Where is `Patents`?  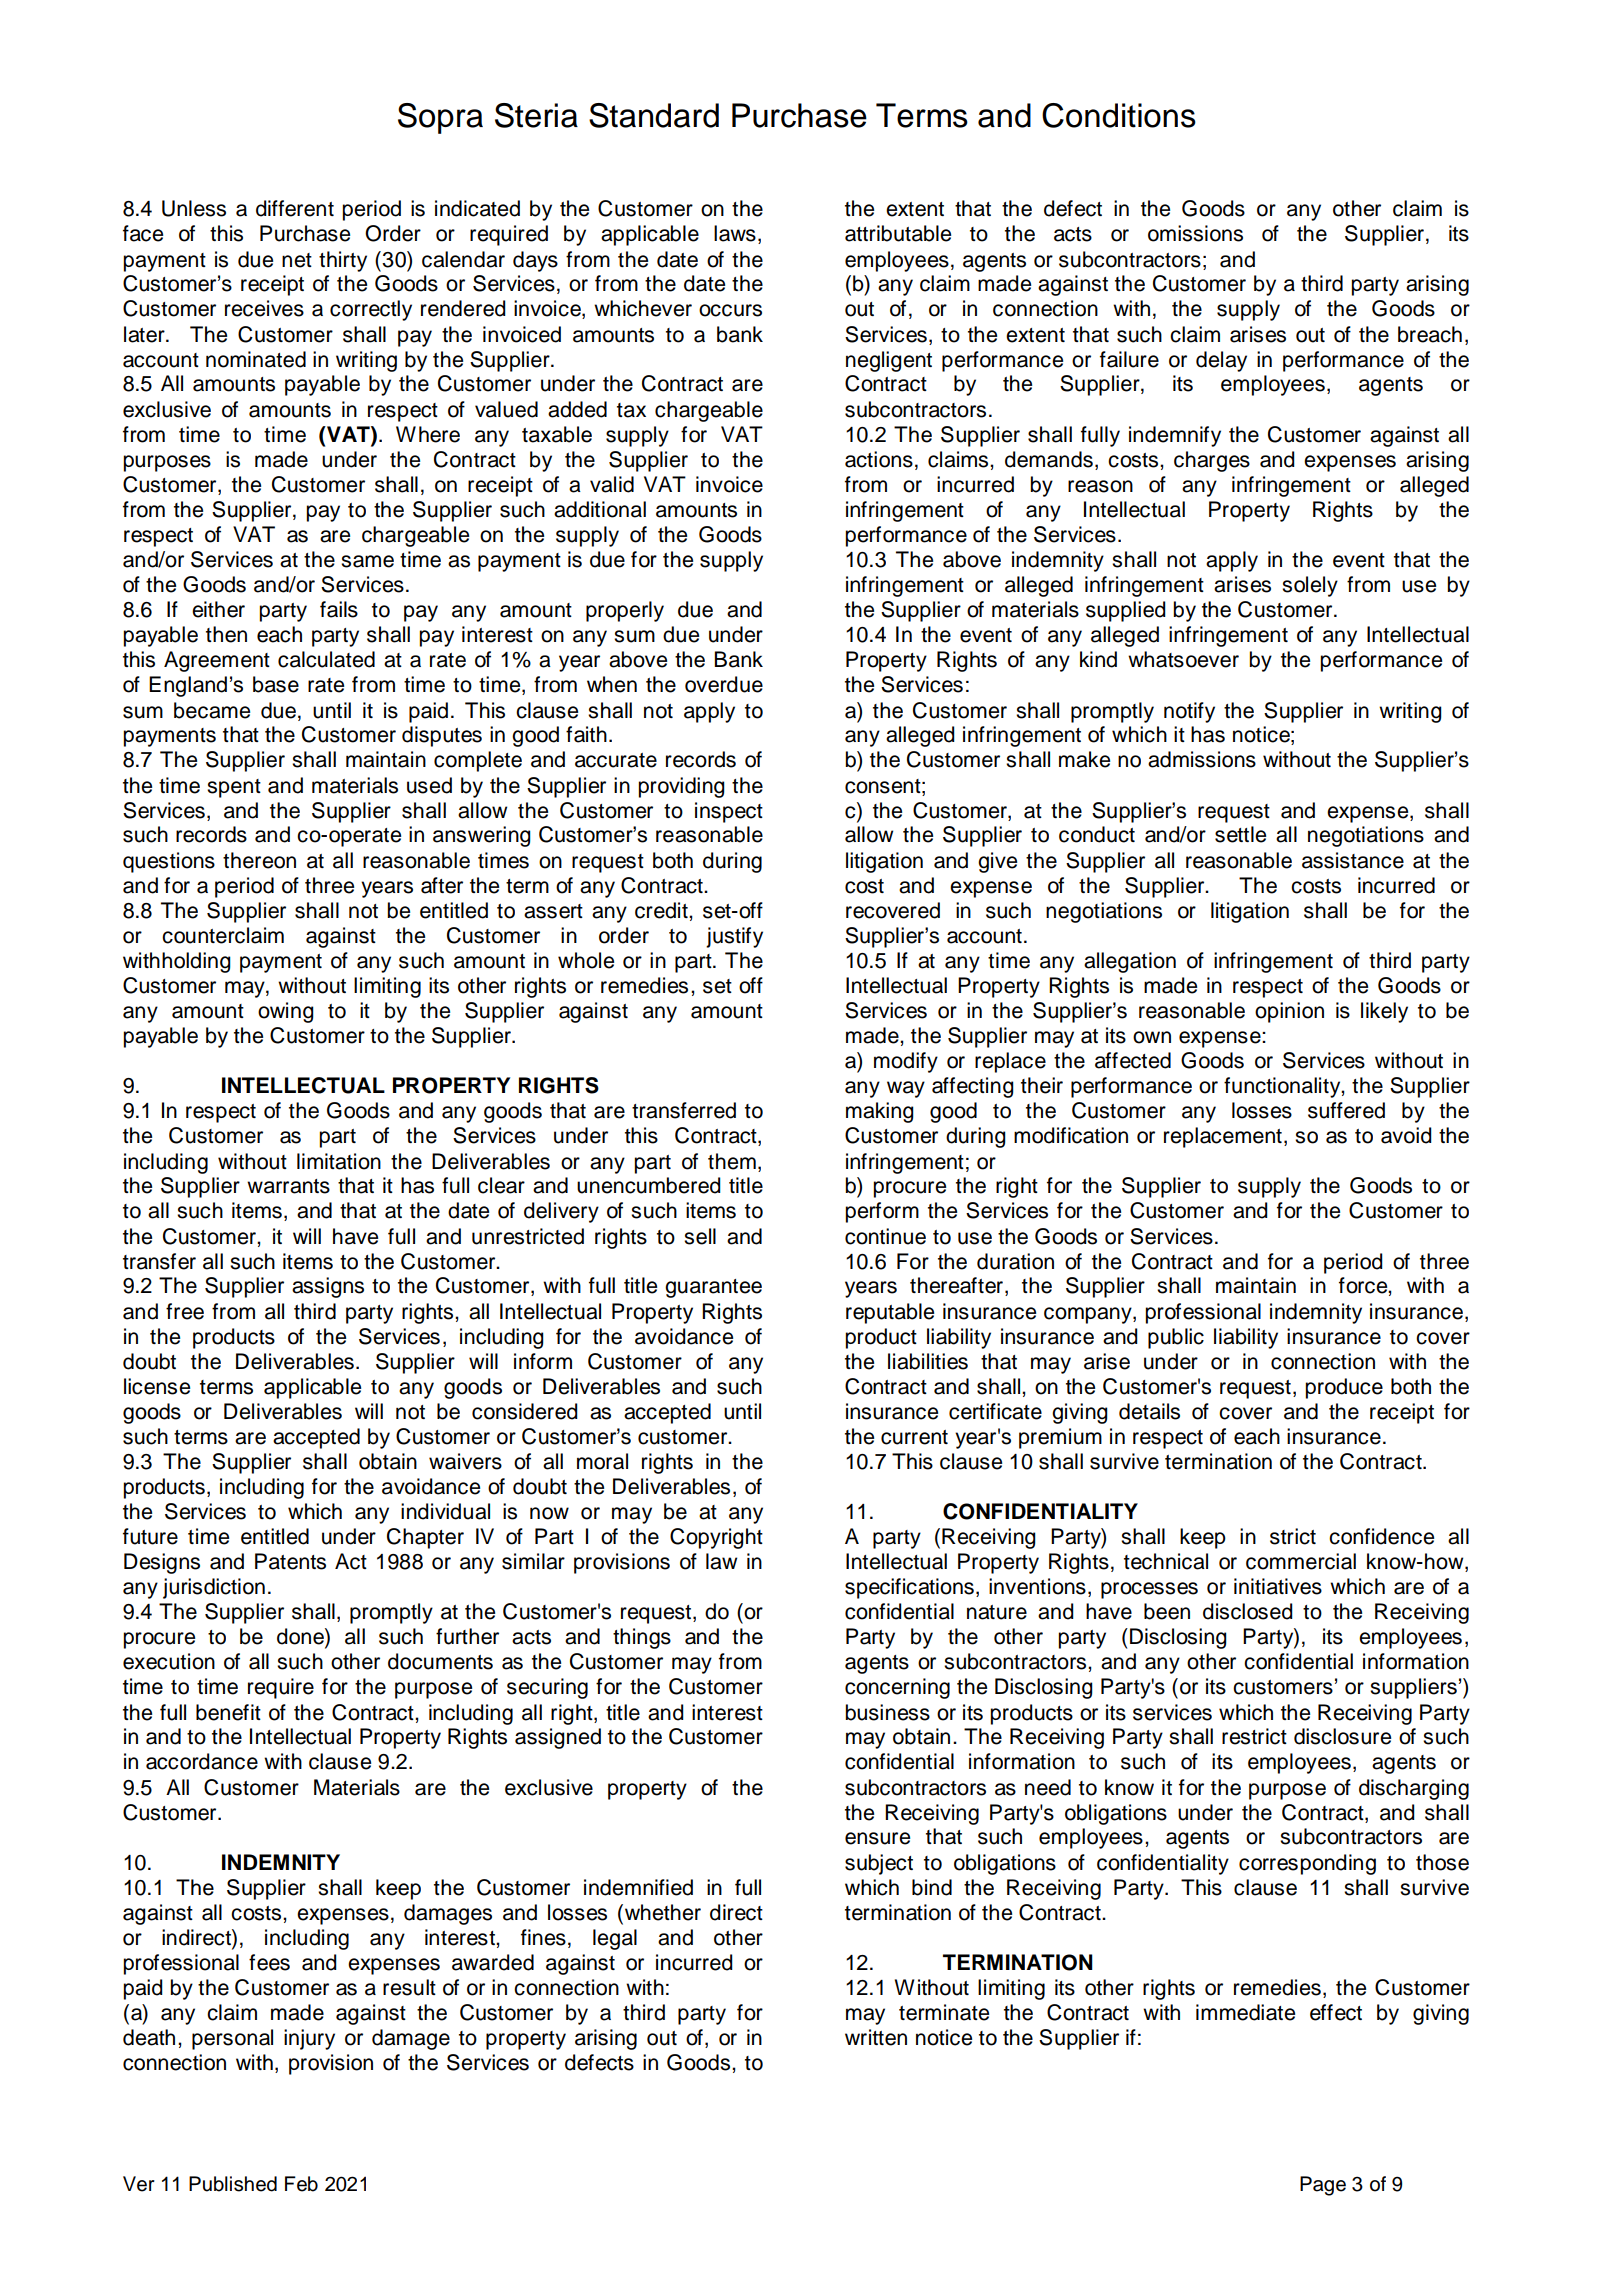 Patents is located at coordinates (290, 1561).
